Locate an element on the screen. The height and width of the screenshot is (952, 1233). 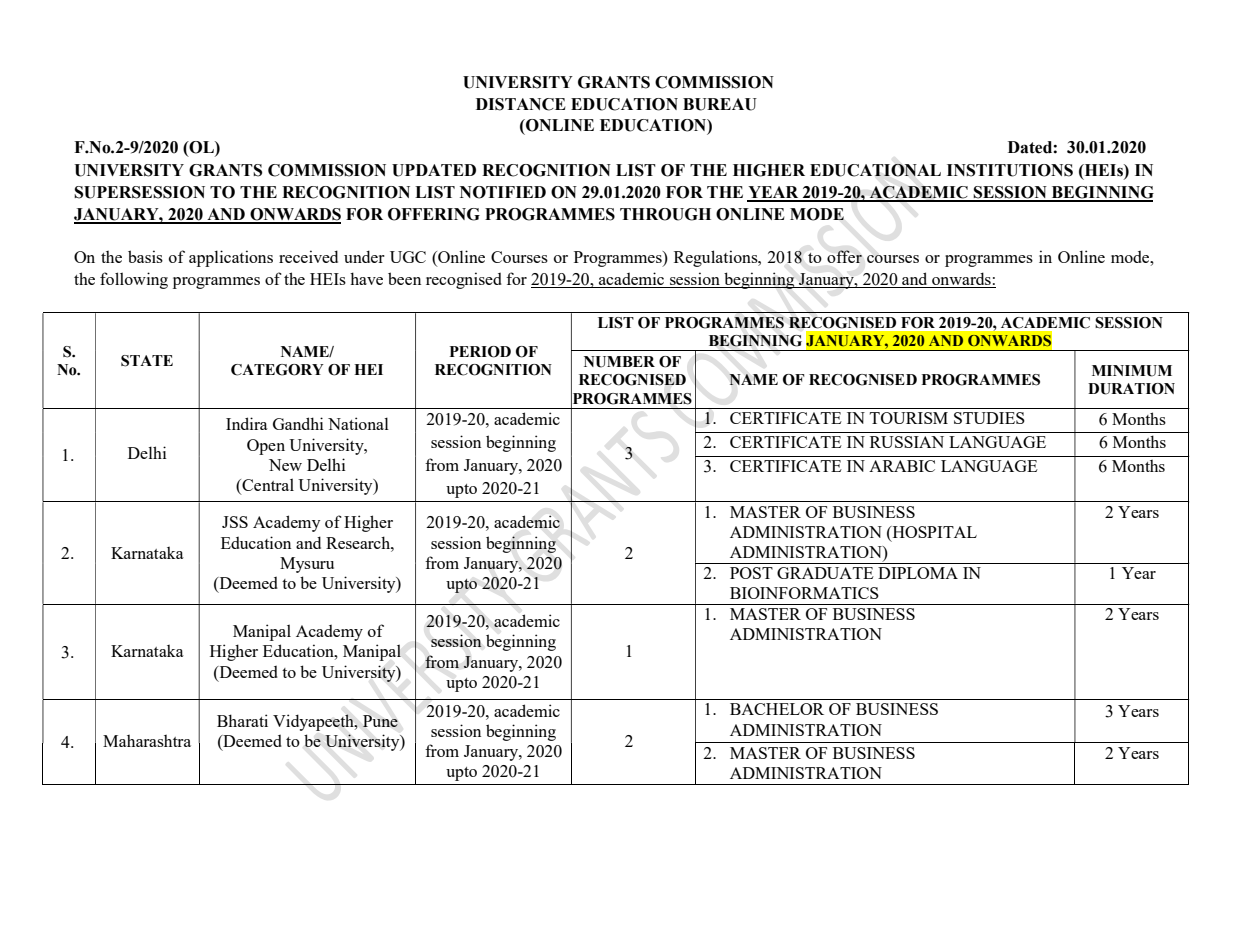
Maharashtra is located at coordinates (147, 740).
